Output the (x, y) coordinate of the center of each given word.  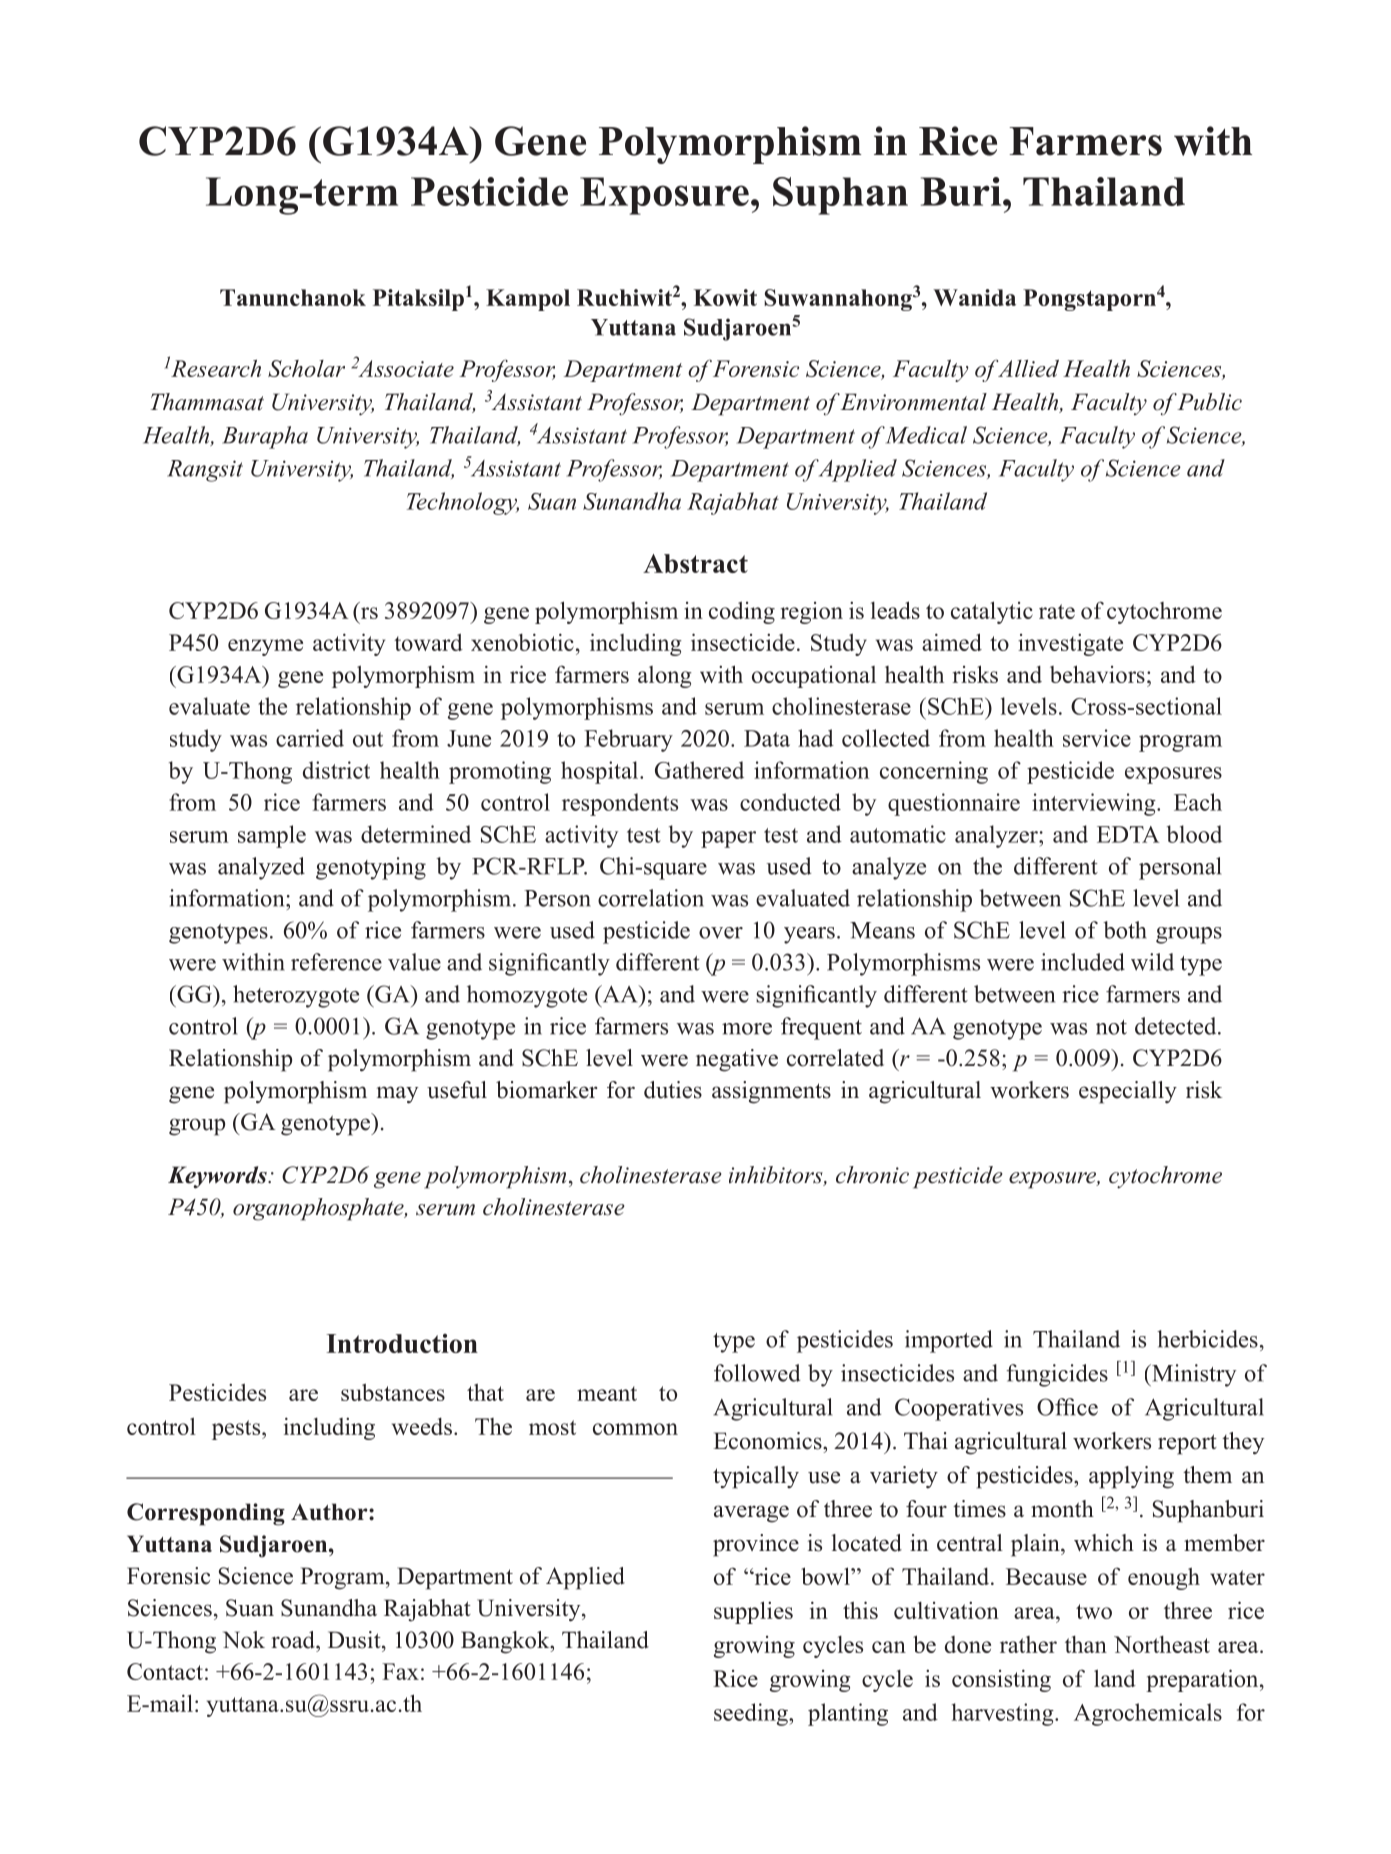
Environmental (913, 402)
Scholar (306, 368)
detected (1177, 1026)
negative (737, 1060)
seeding (752, 1714)
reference (336, 962)
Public (1209, 402)
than (1086, 1644)
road (294, 1640)
